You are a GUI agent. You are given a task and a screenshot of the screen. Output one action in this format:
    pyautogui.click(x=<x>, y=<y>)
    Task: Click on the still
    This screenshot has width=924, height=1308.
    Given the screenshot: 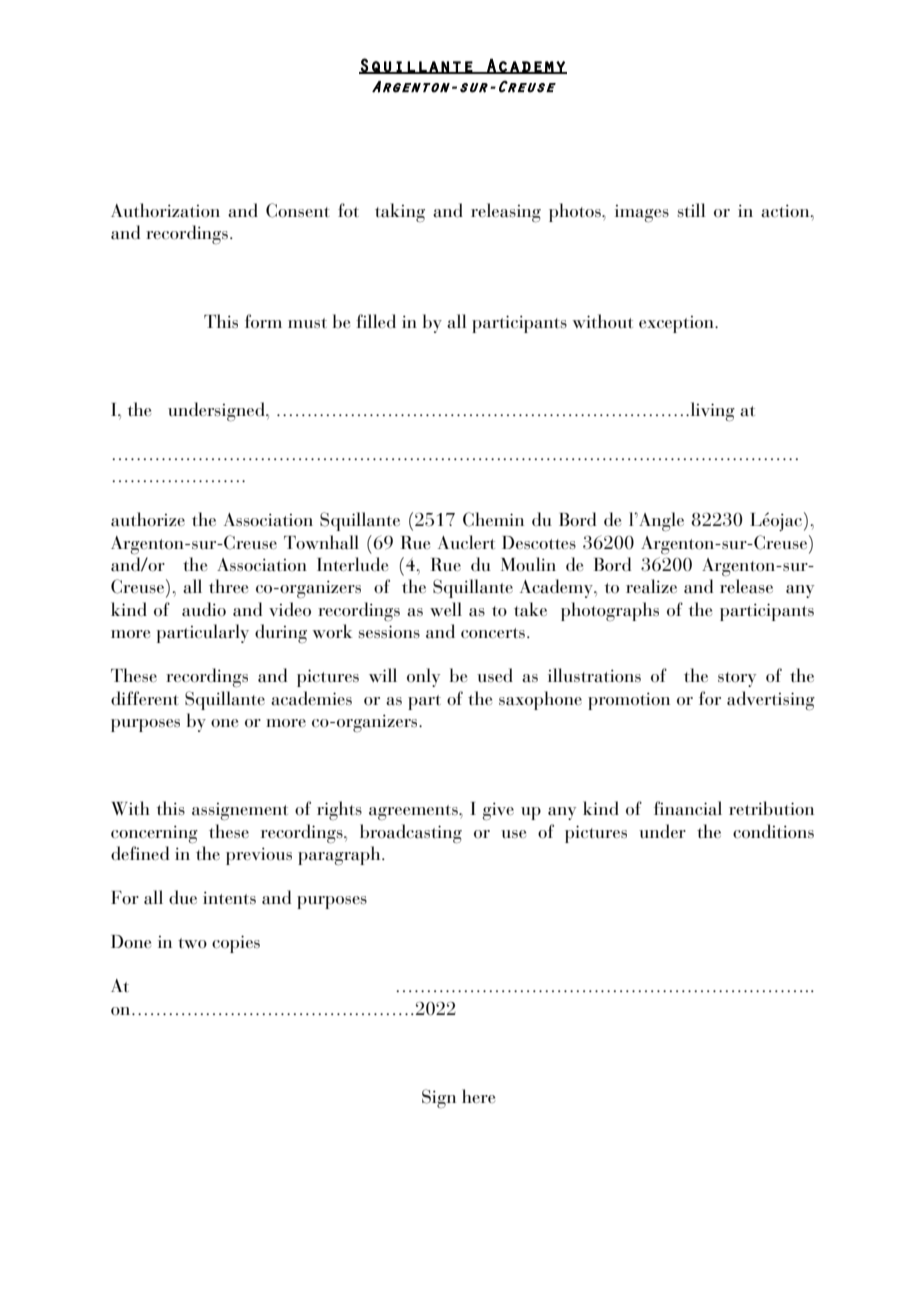 What is the action you would take?
    pyautogui.click(x=691, y=210)
